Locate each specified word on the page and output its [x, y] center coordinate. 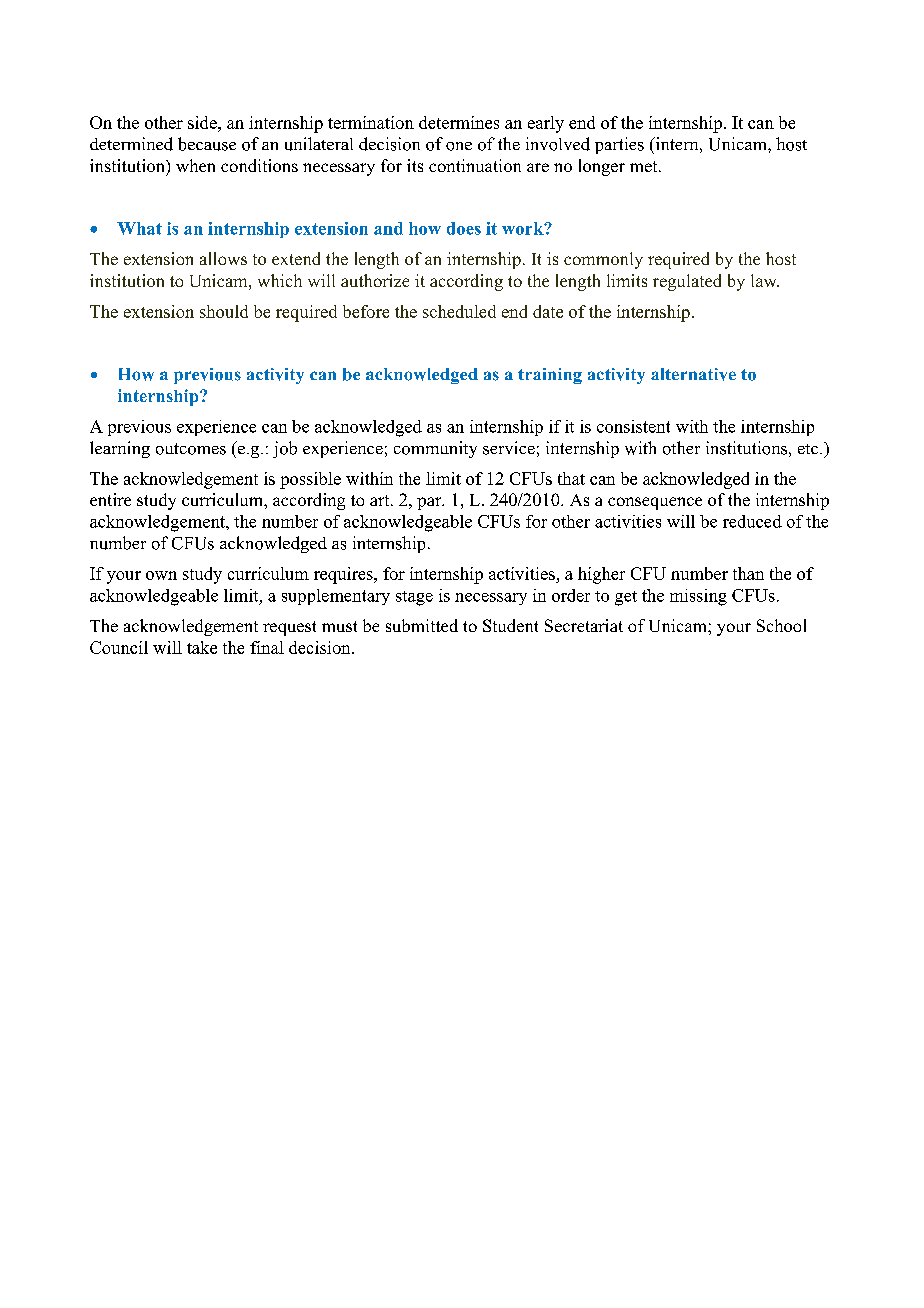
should [224, 311]
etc [809, 449]
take [202, 647]
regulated [687, 282]
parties [619, 145]
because [207, 144]
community [435, 449]
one [459, 146]
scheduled [459, 311]
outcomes [191, 449]
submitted [422, 625]
